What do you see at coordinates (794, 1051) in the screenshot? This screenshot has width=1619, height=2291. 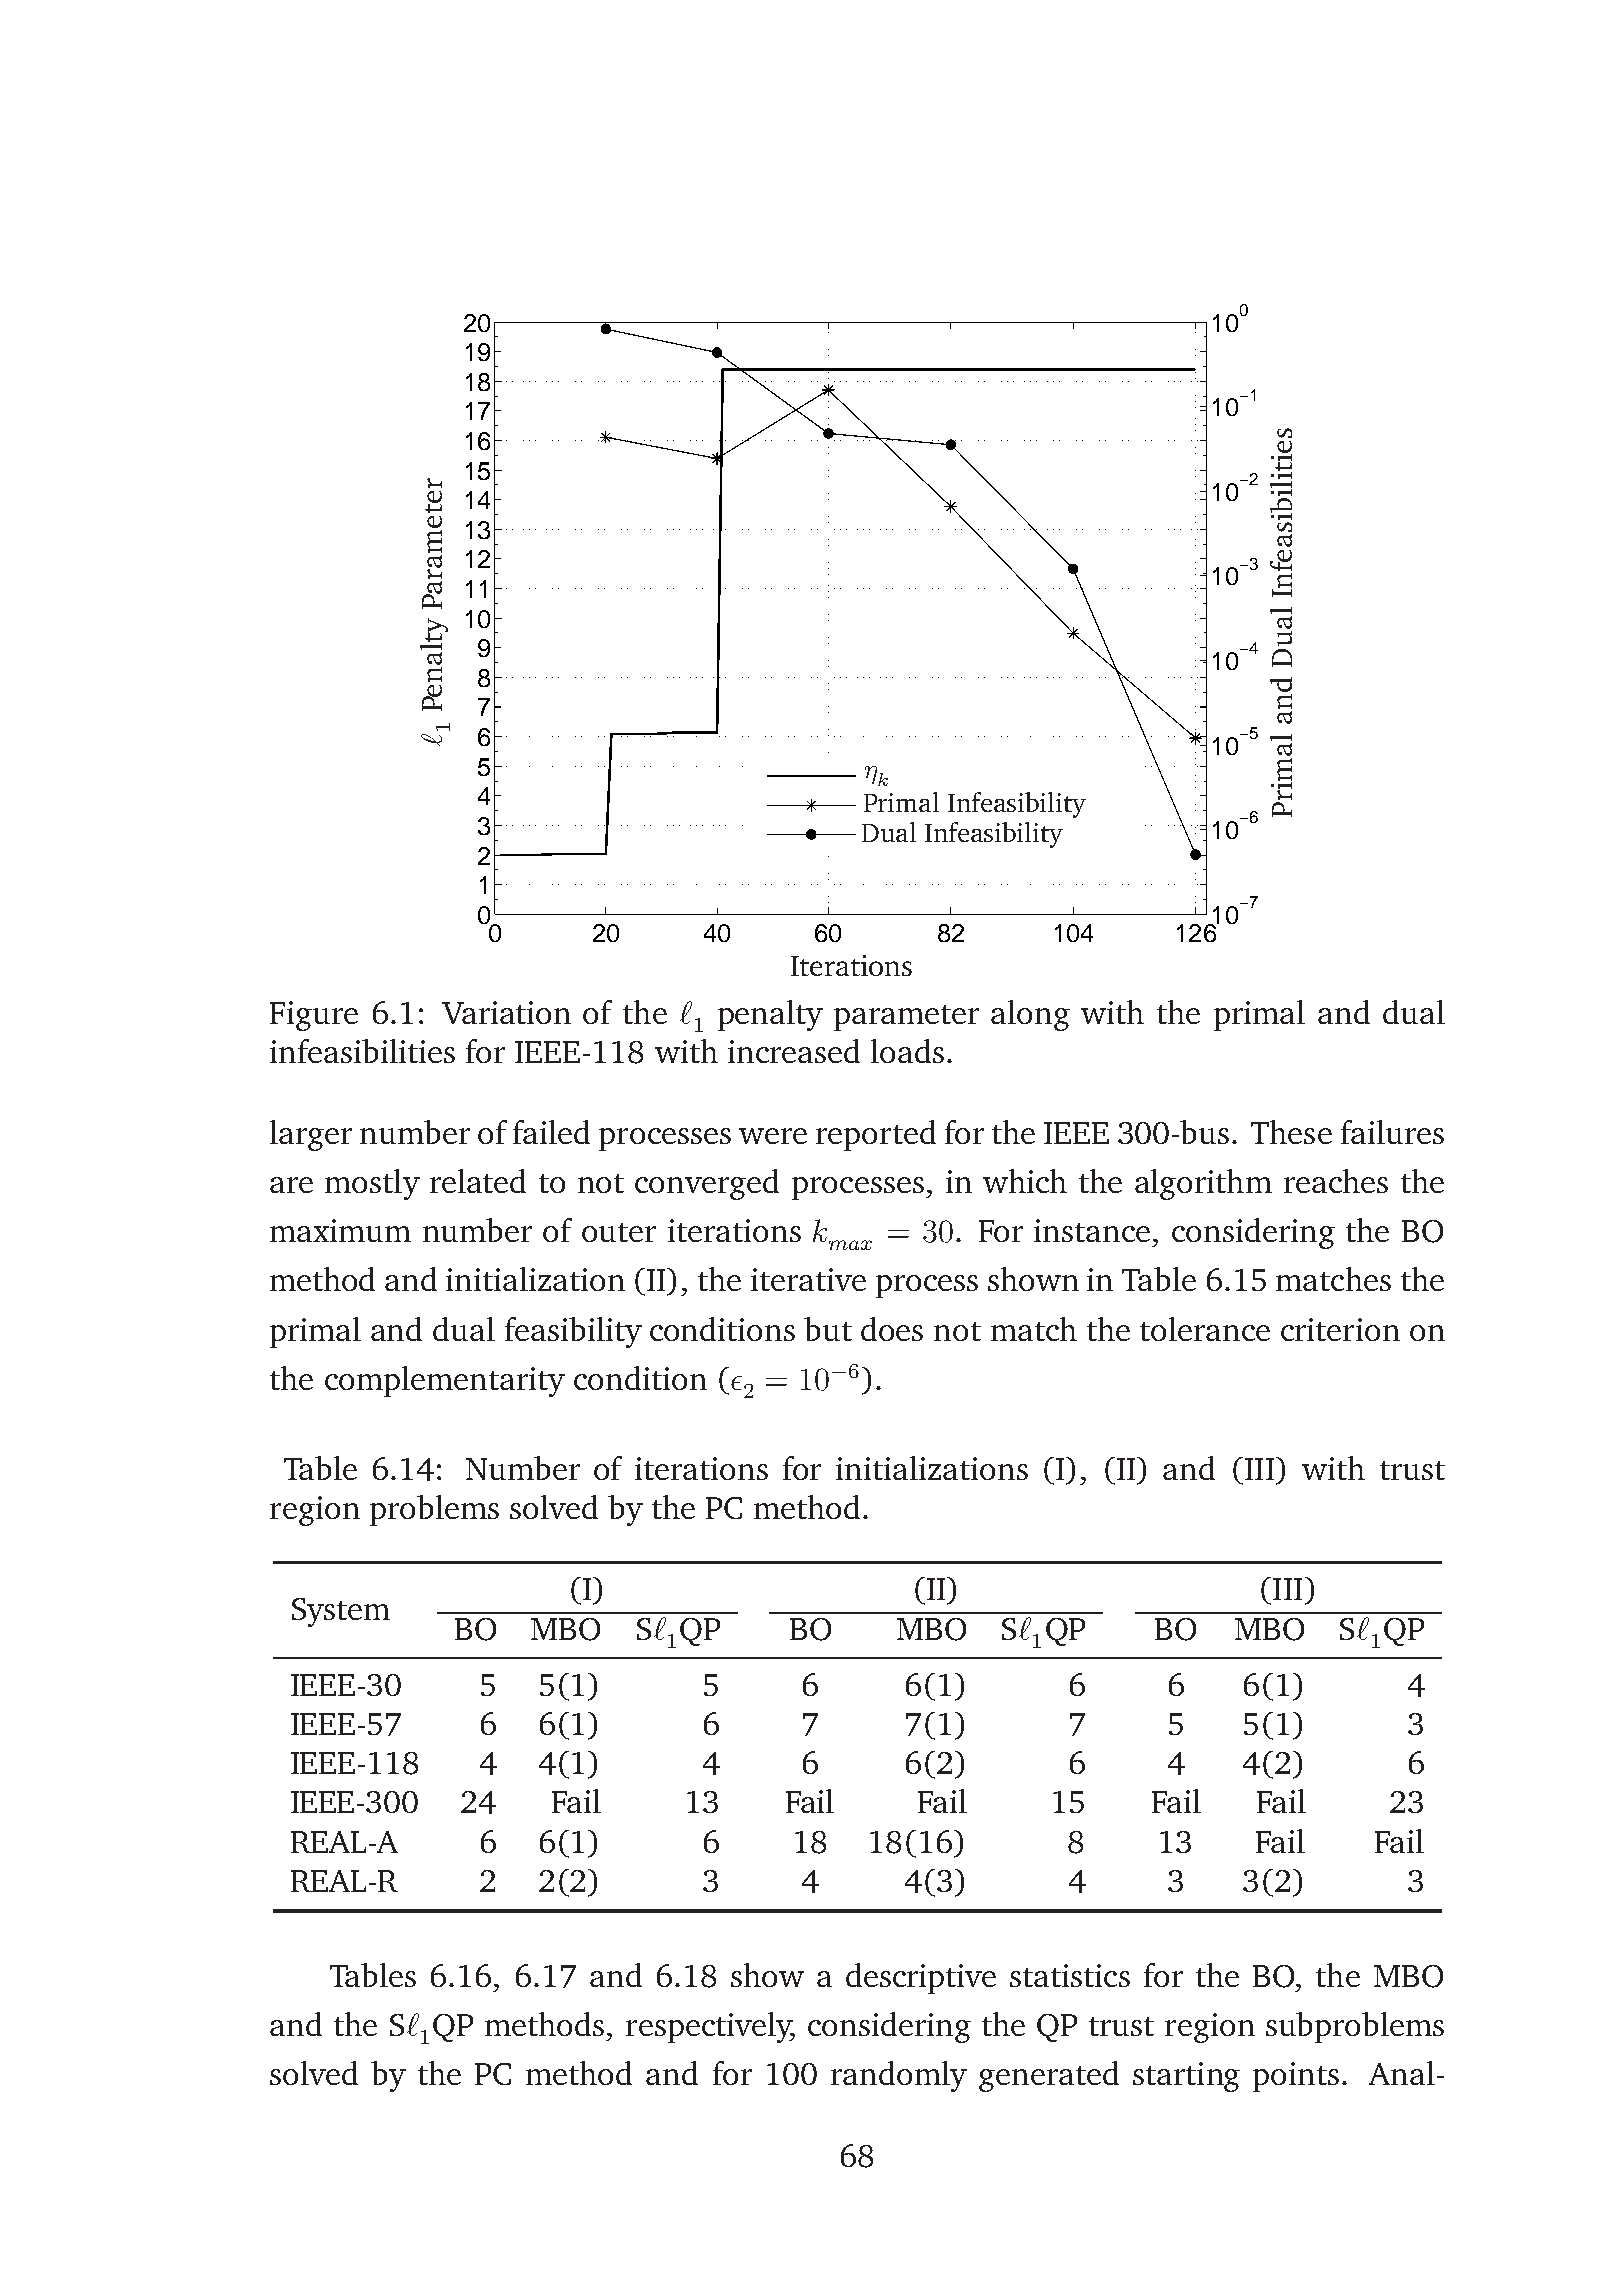 I see `increased` at bounding box center [794, 1051].
